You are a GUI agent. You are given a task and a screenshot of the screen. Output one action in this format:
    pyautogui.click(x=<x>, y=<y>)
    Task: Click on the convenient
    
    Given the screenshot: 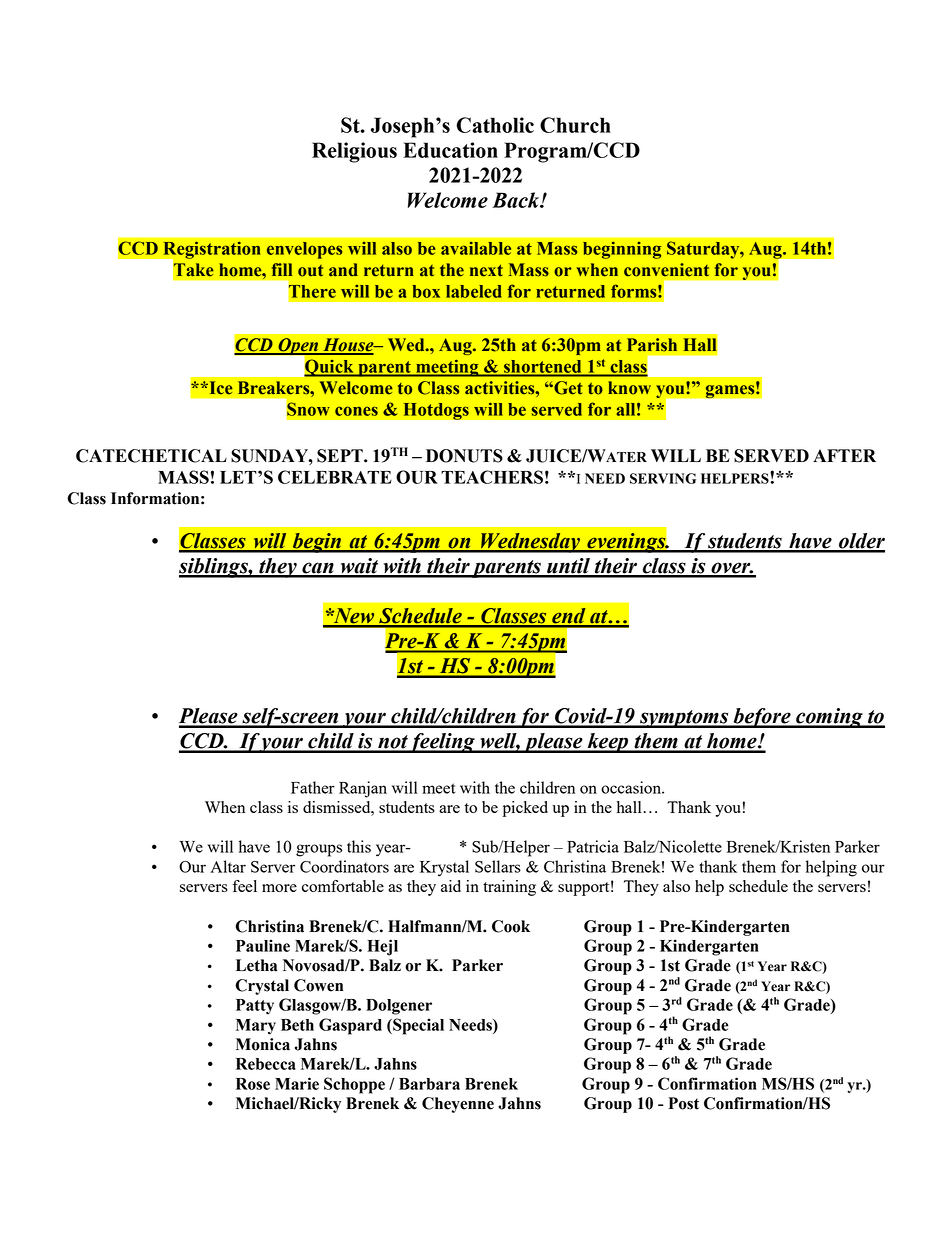 What is the action you would take?
    pyautogui.click(x=666, y=270)
